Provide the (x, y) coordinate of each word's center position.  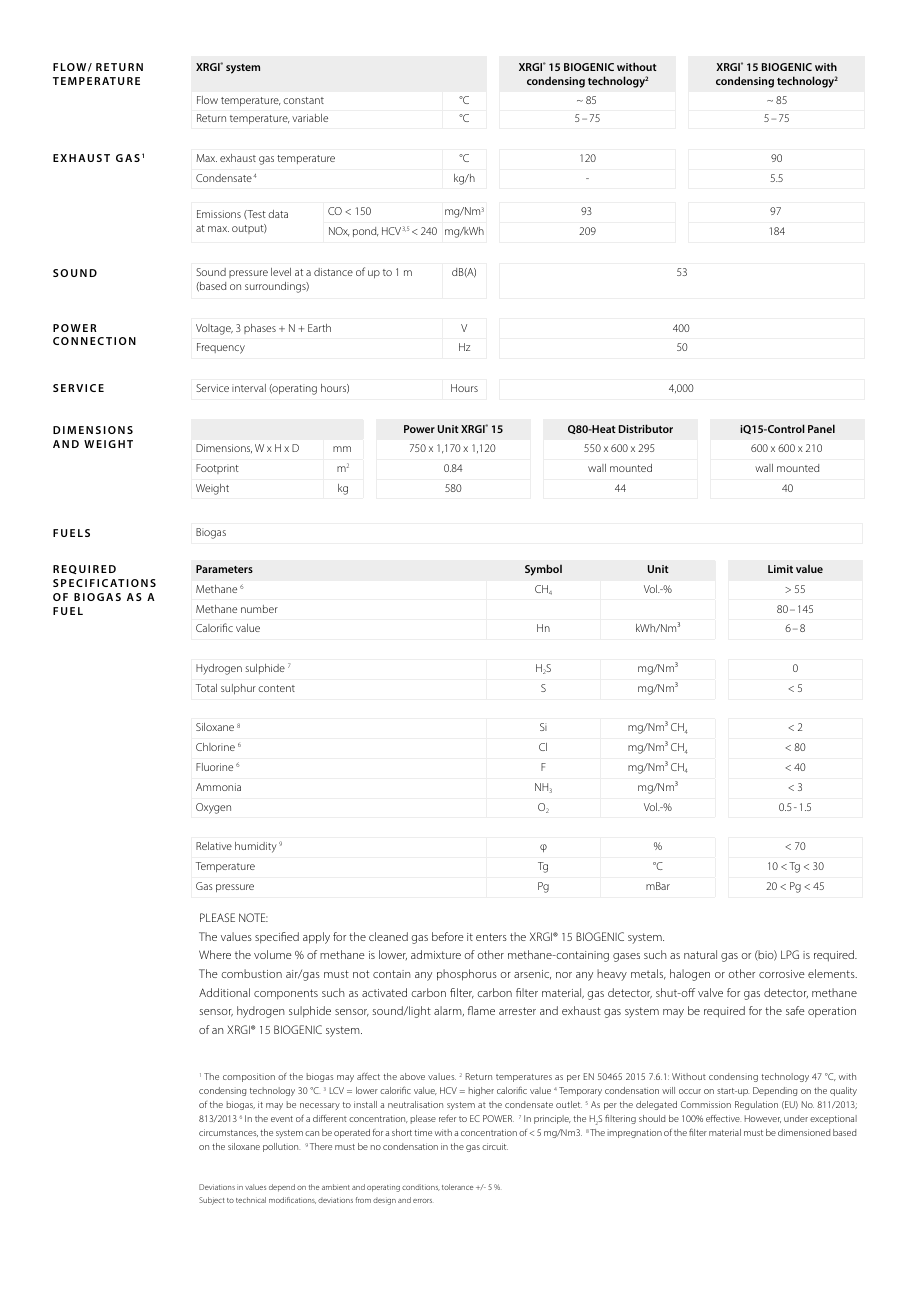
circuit (495, 1146)
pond (365, 232)
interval (249, 388)
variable (310, 118)
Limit (780, 569)
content (276, 688)
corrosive (782, 974)
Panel (821, 428)
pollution (281, 1147)
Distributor (646, 428)
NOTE (253, 917)
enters (491, 937)
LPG (790, 954)
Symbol (543, 570)
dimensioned (804, 1132)
